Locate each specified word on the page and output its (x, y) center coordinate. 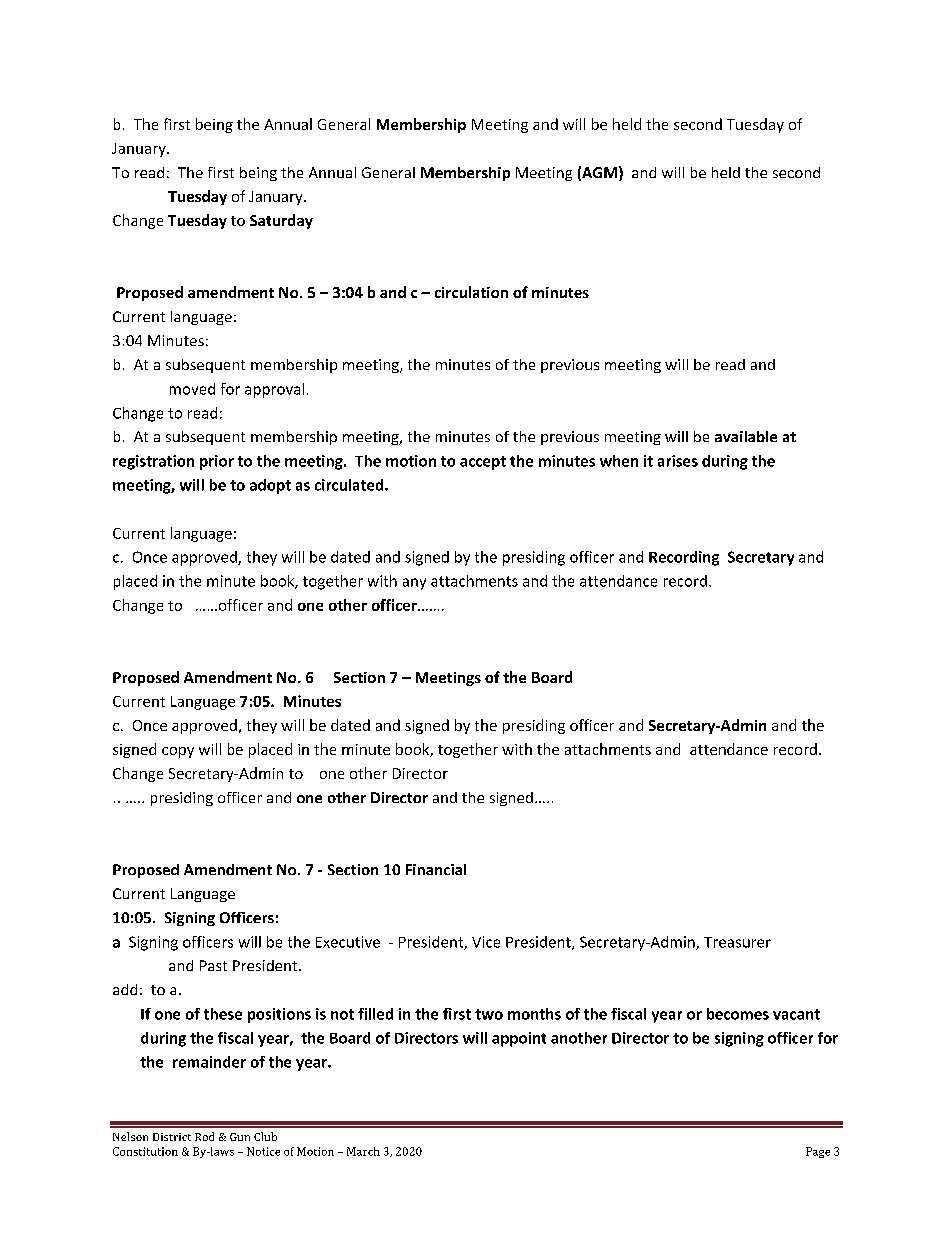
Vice (486, 942)
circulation (471, 292)
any (414, 584)
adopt (270, 486)
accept (483, 463)
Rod (204, 1136)
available (746, 436)
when (619, 461)
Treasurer (737, 942)
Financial (436, 869)
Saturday (281, 221)
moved (192, 389)
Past (213, 965)
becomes (738, 1014)
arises (678, 461)
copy (178, 752)
